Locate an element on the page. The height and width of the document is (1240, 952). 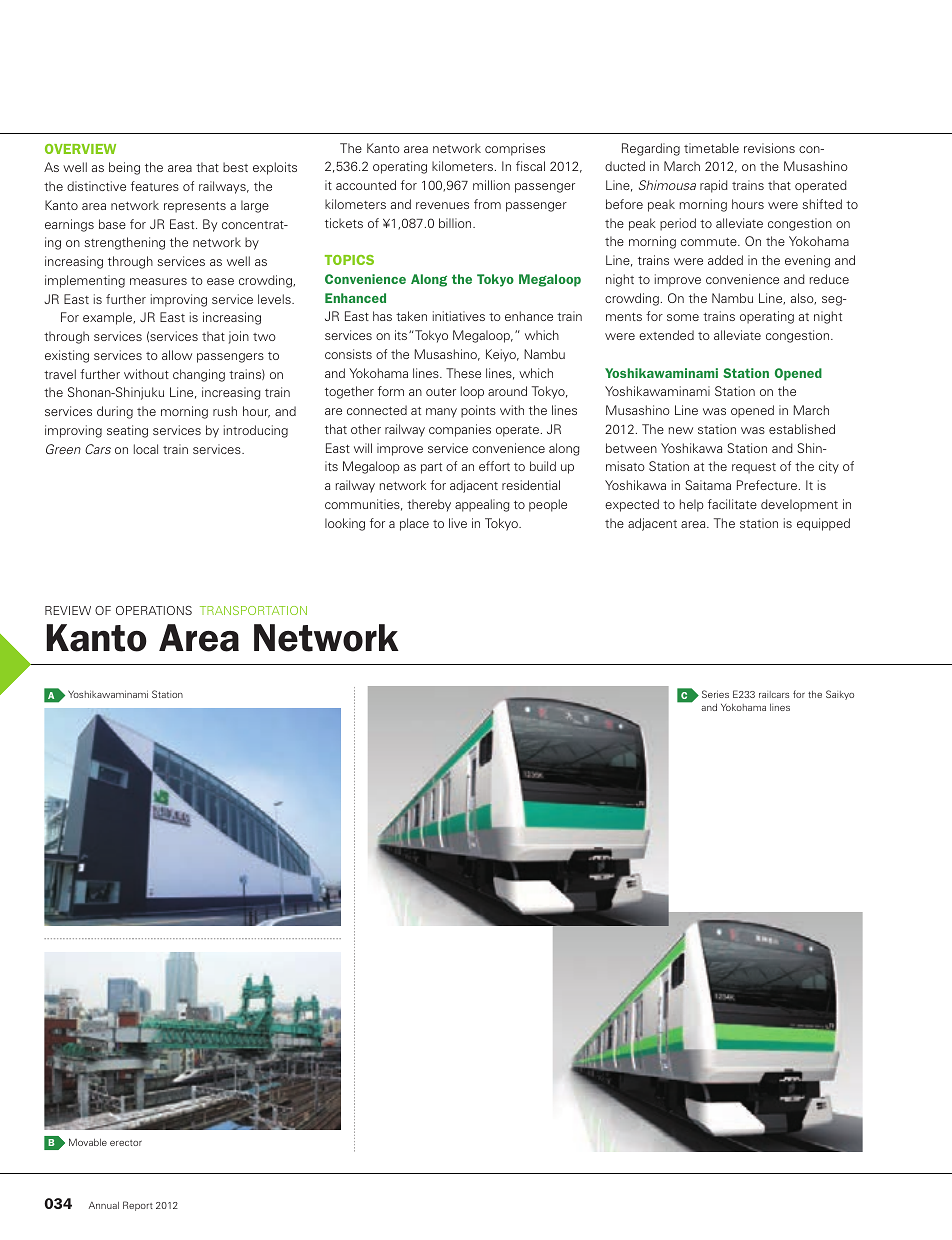
rapid is located at coordinates (714, 186).
